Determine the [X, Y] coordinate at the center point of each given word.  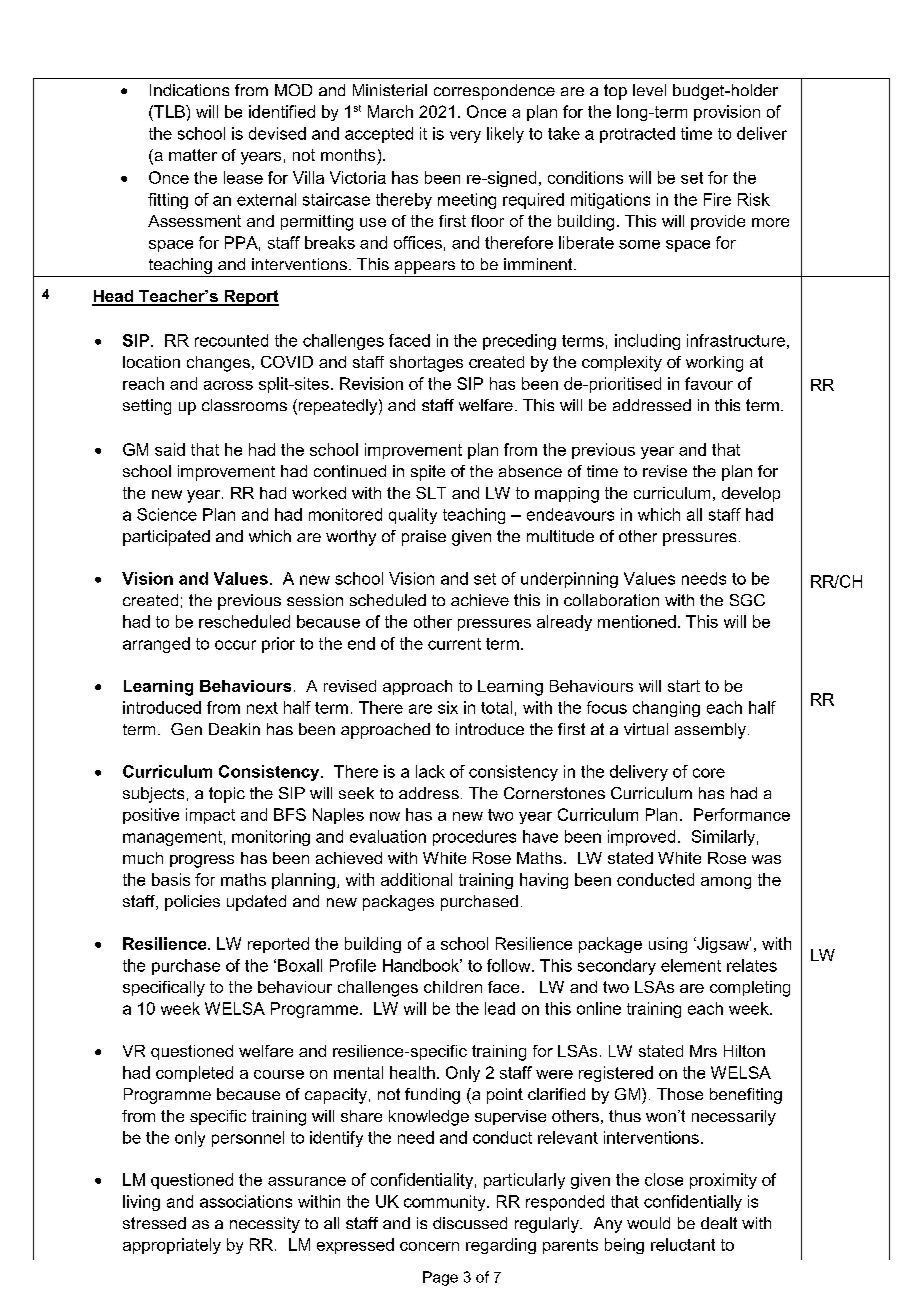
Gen [186, 729]
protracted [637, 135]
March [390, 111]
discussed [470, 1223]
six [448, 707]
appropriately [172, 1246]
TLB [169, 111]
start [684, 686]
